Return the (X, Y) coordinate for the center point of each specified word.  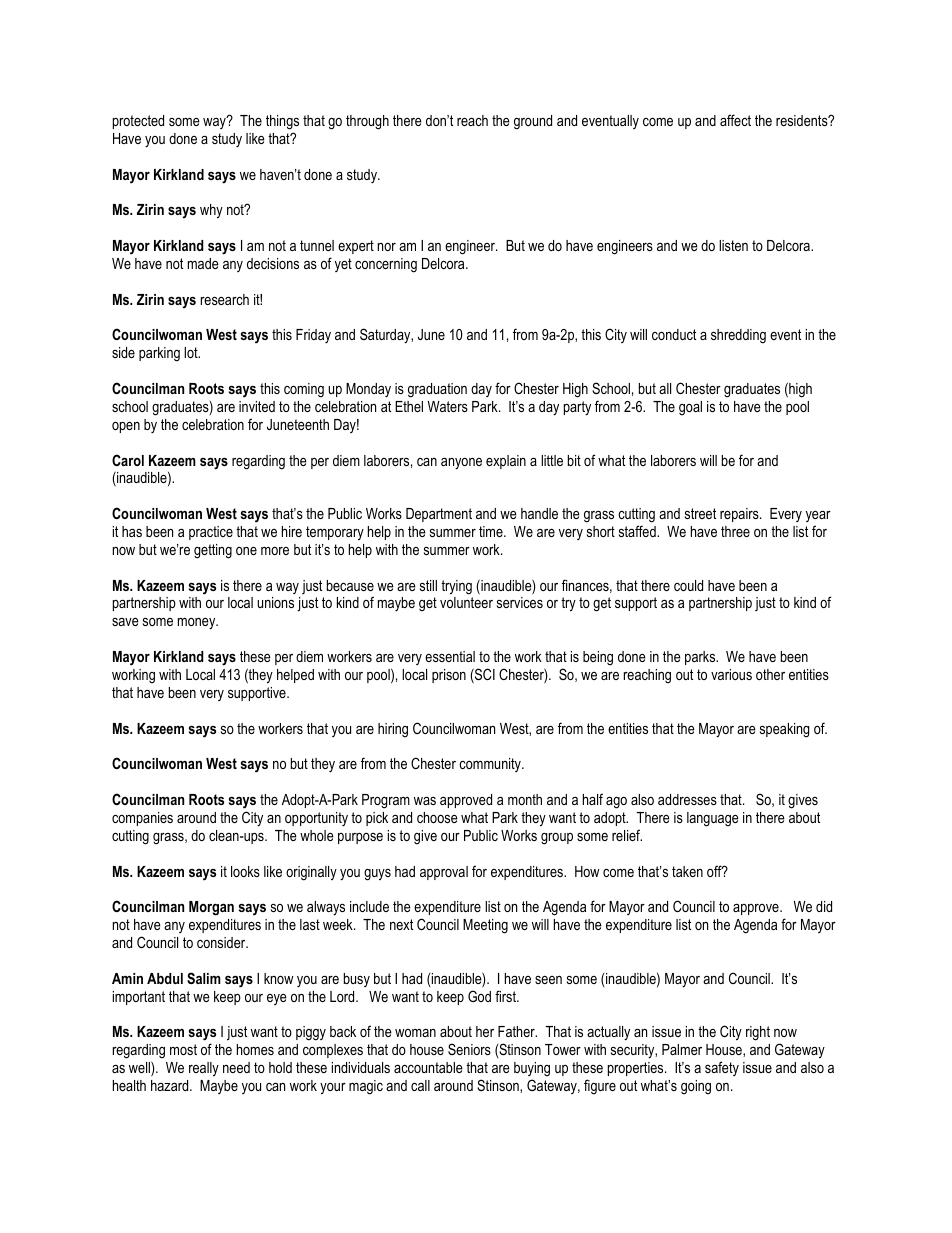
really (204, 1069)
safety (722, 1068)
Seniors (469, 1049)
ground (533, 122)
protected (138, 122)
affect (735, 120)
